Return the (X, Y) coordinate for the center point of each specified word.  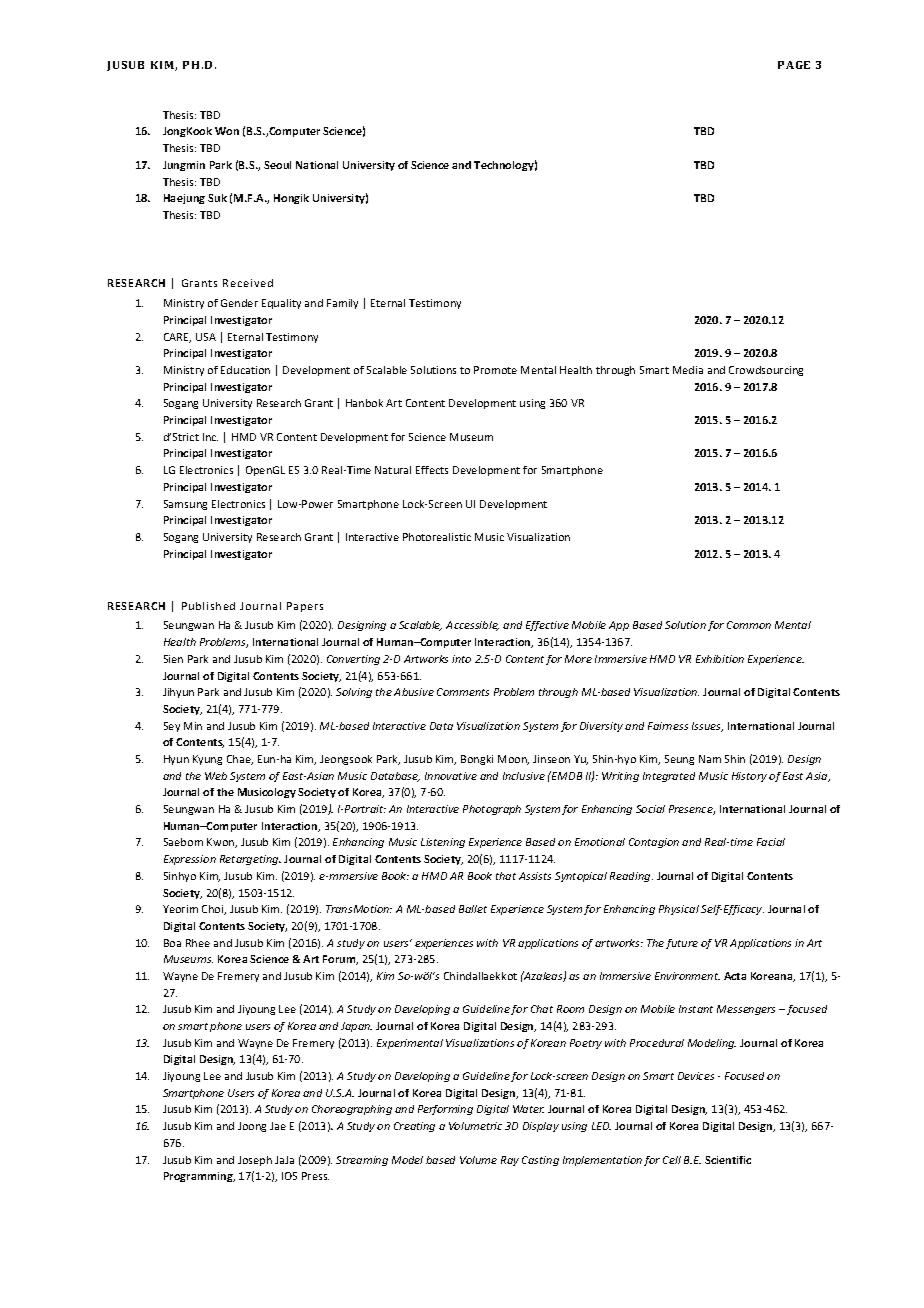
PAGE (794, 65)
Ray (510, 1161)
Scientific (728, 1160)
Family (342, 304)
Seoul (277, 165)
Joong (252, 1127)
